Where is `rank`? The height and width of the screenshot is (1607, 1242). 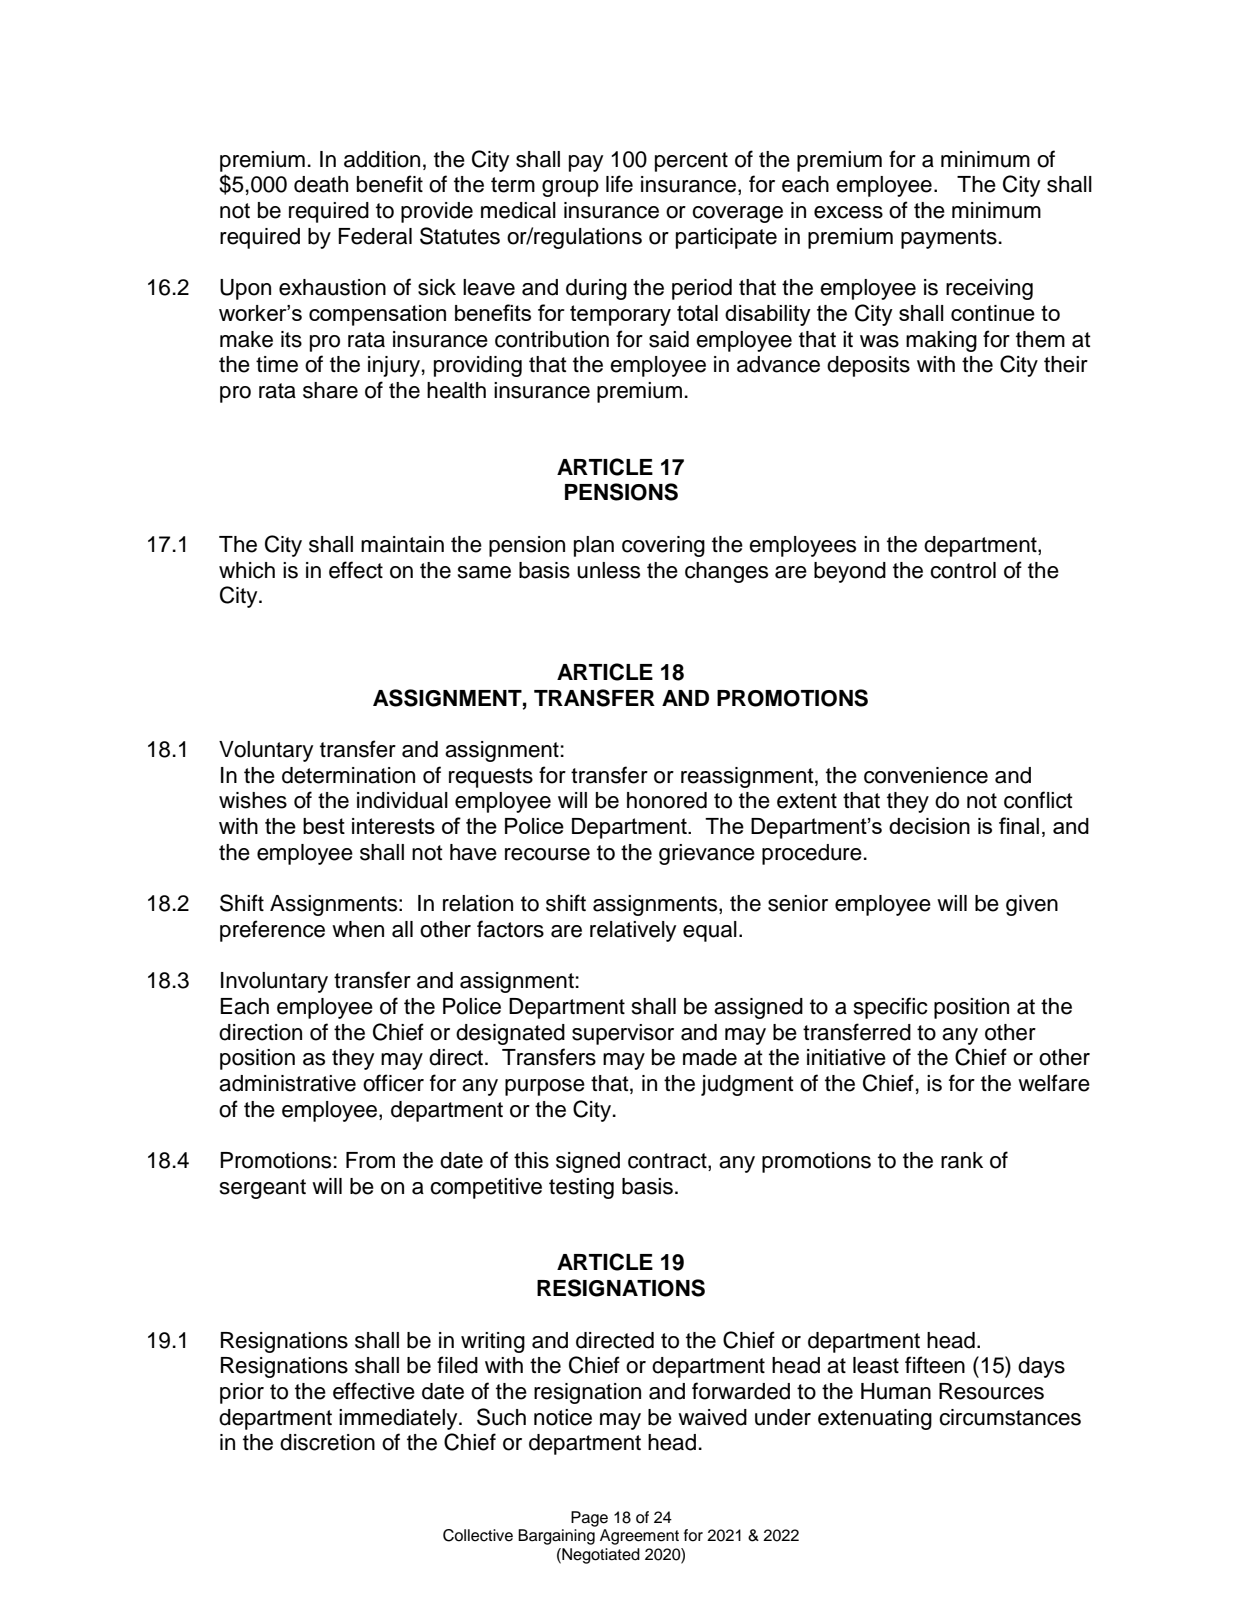
rank is located at coordinates (962, 1160).
